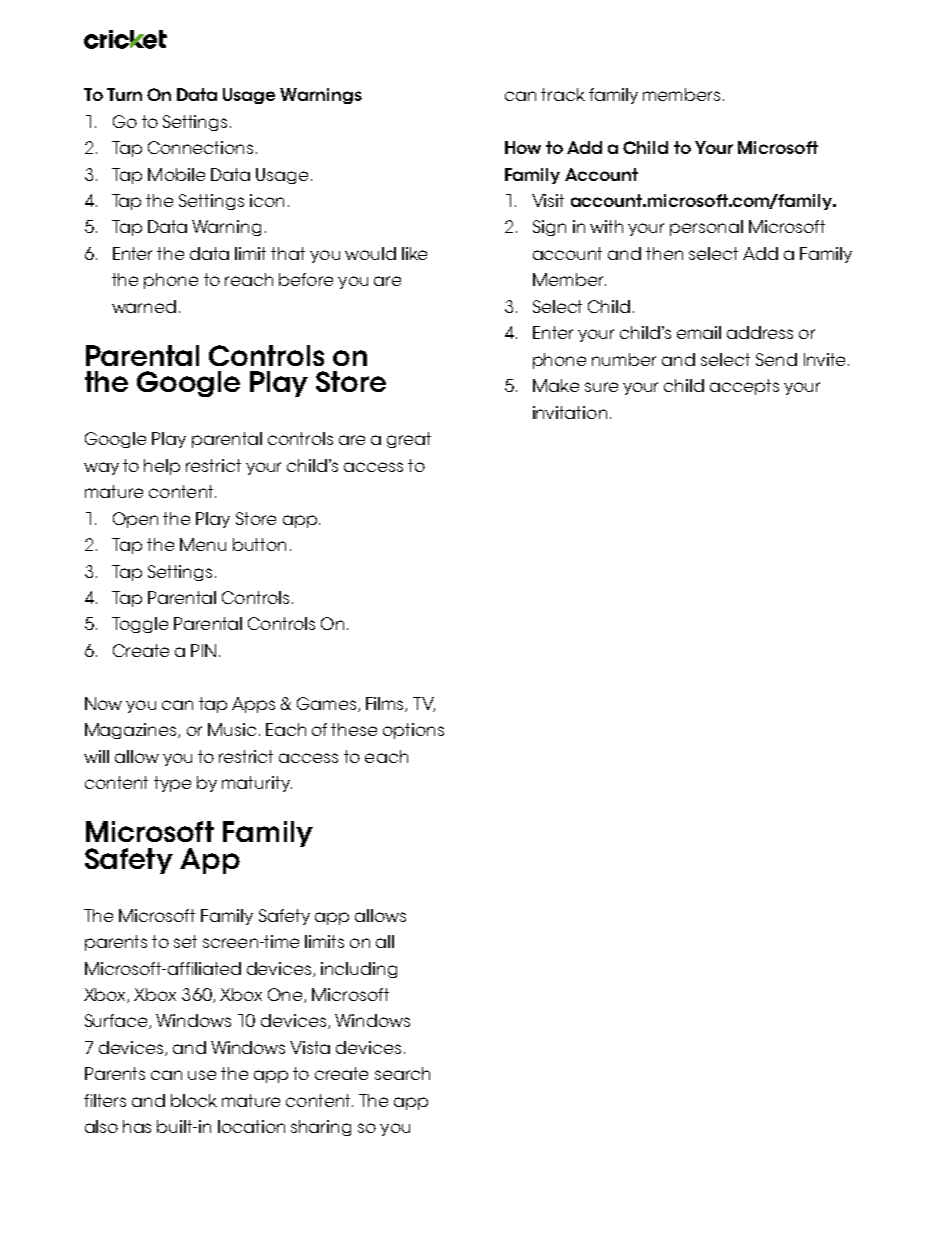  Describe the element at coordinates (413, 731) in the document. I see `options` at that location.
